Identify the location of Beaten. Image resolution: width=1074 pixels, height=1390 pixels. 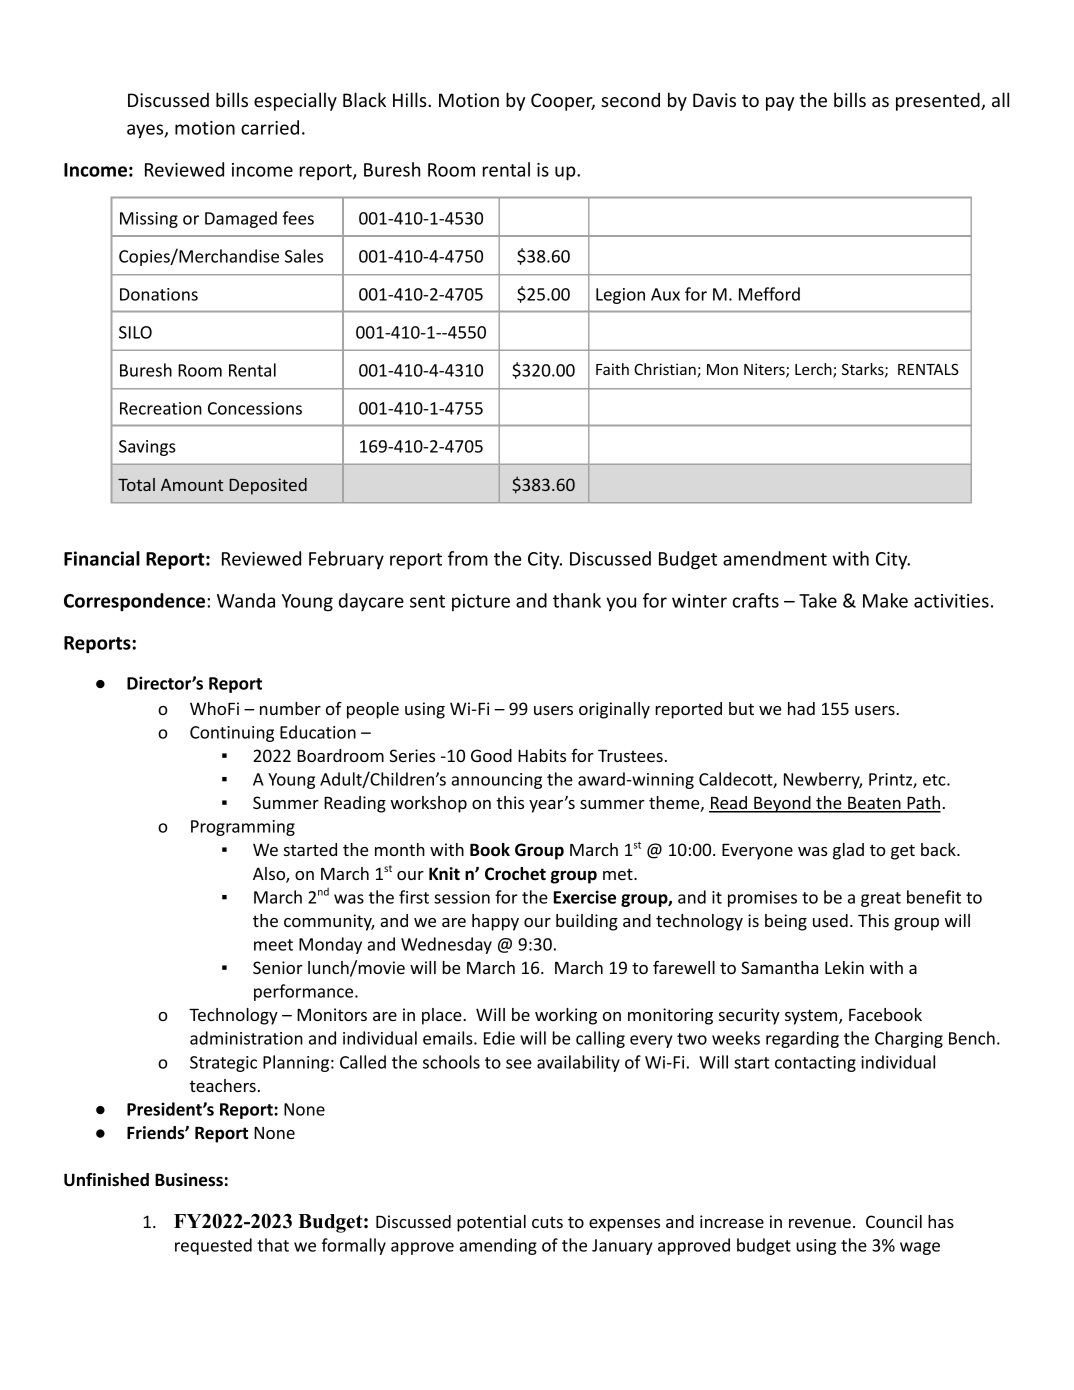
(874, 804).
